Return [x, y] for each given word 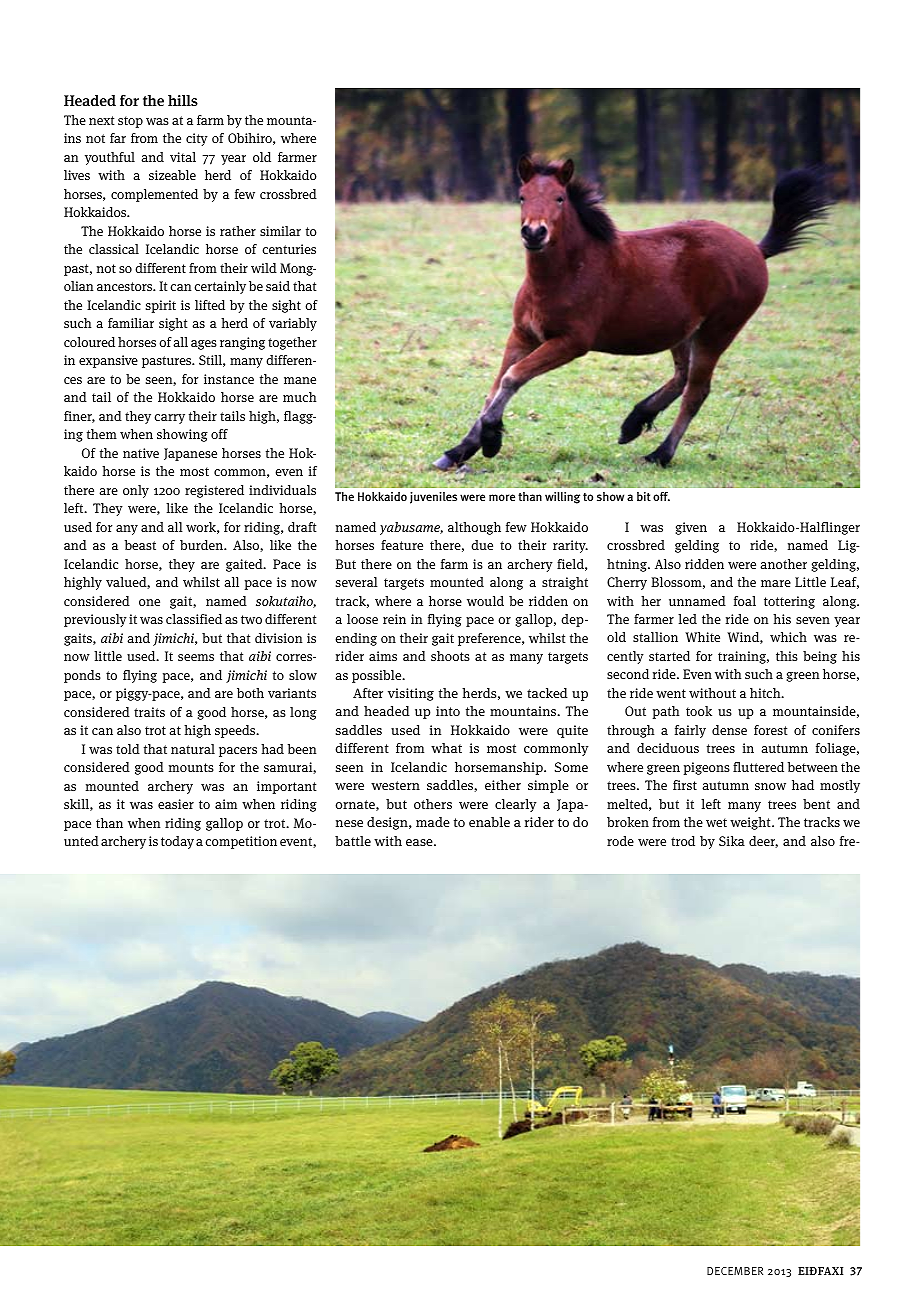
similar [280, 231]
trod [683, 841]
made [433, 822]
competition [241, 842]
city [197, 139]
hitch [766, 693]
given [691, 528]
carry [169, 419]
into [448, 711]
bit [644, 496]
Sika [732, 841]
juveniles [433, 498]
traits [149, 712]
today [177, 842]
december [735, 1271]
